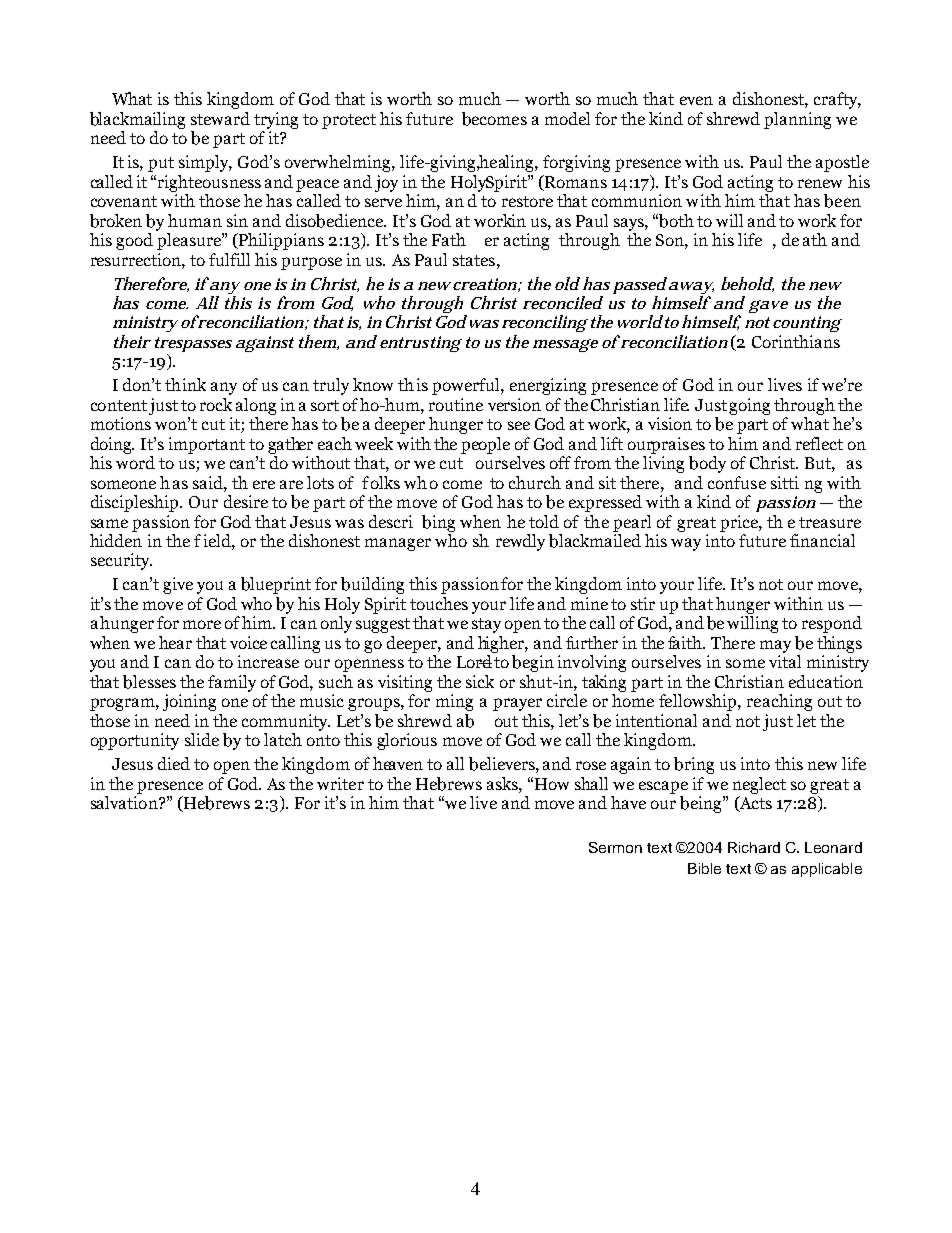 This page has width=952, height=1233. Describe the element at coordinates (775, 646) in the page. I see `may` at that location.
